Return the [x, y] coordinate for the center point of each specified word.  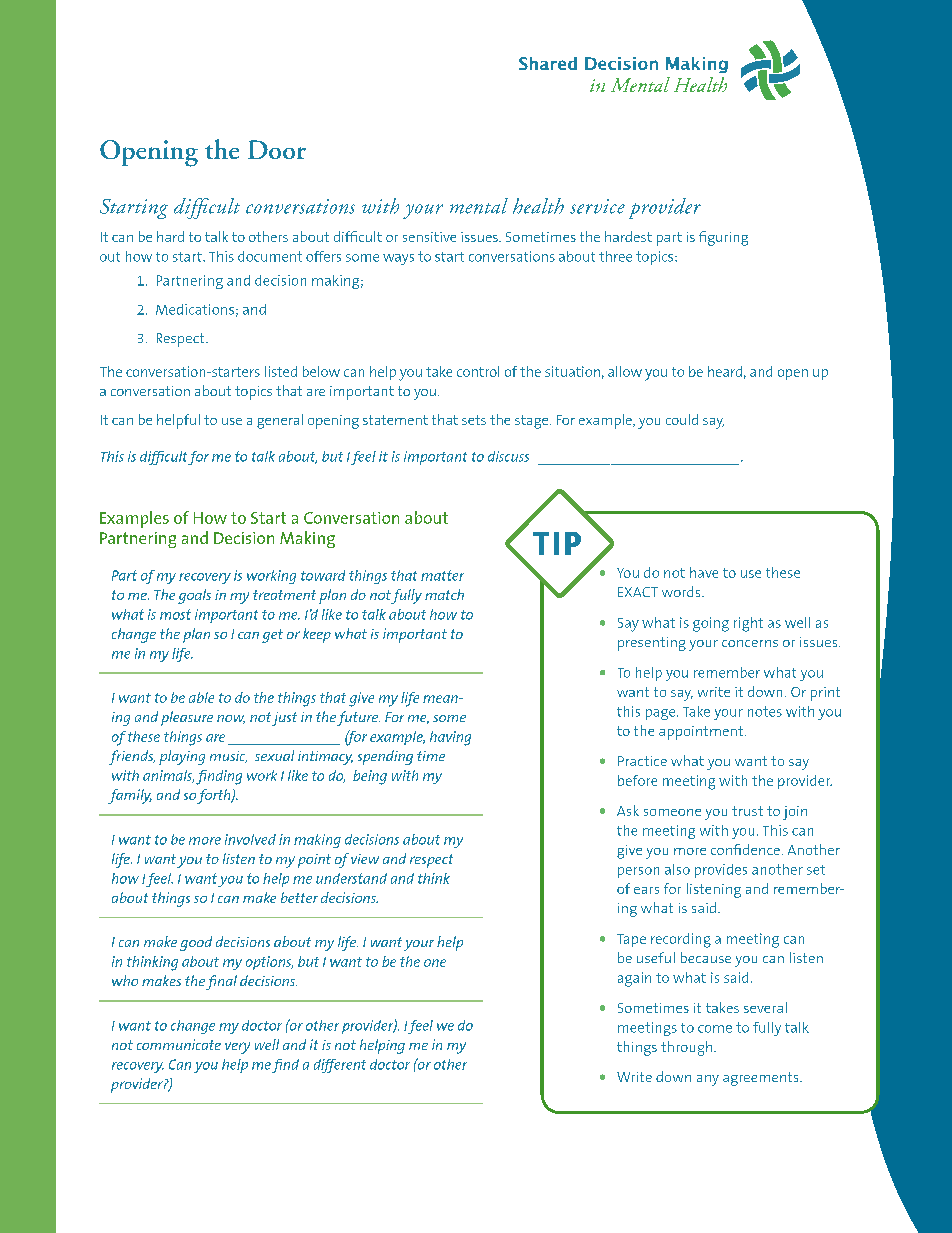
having [450, 738]
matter [442, 575]
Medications [195, 309]
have [704, 572]
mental [479, 206]
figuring [723, 238]
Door [277, 149]
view [365, 859]
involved [250, 839]
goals [194, 596]
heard [725, 371]
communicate [179, 1044]
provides [721, 871]
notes [765, 711]
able [201, 697]
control [478, 371]
